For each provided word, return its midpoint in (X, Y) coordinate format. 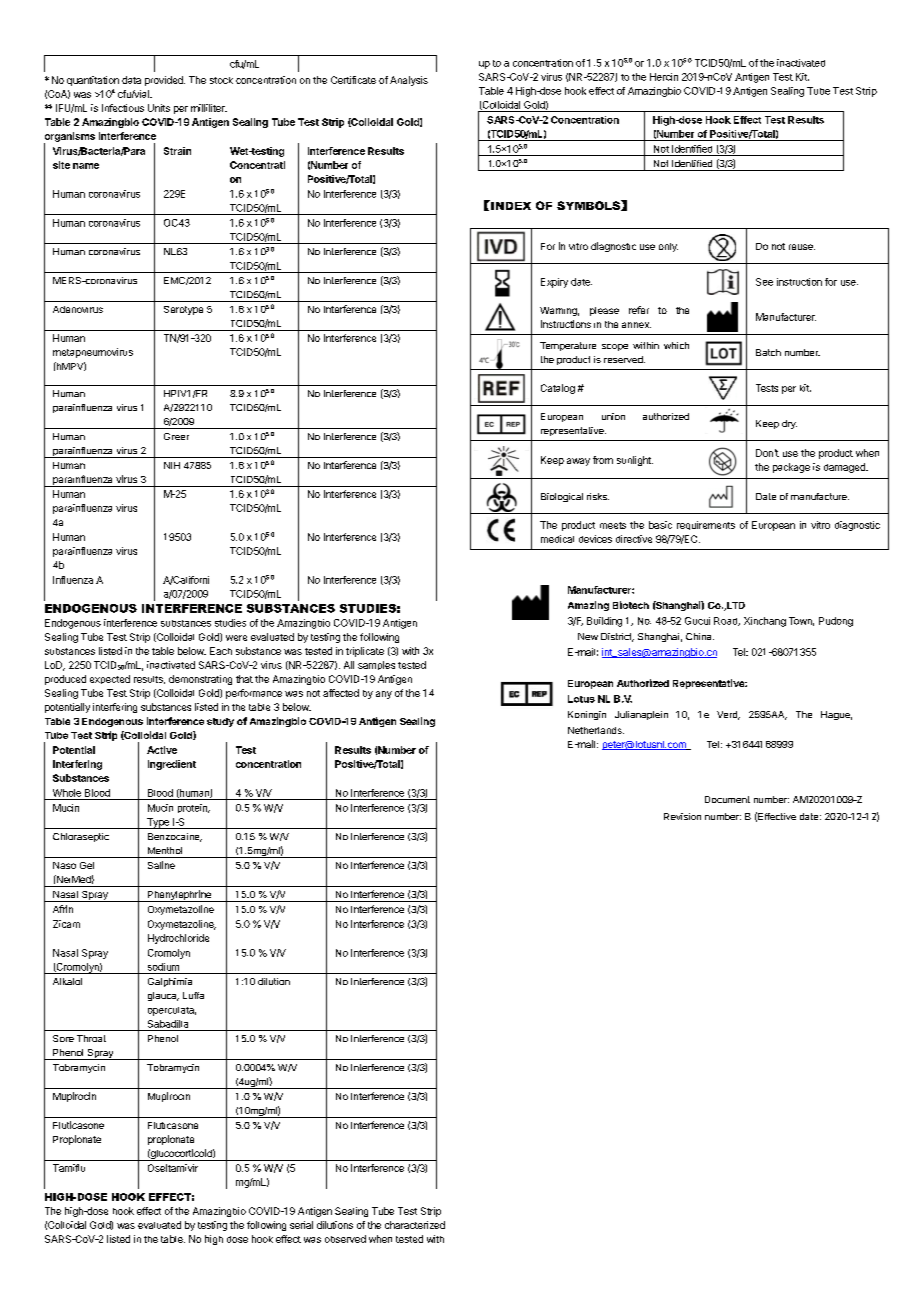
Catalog (558, 389)
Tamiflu (69, 1168)
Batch (768, 352)
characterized (415, 1225)
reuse (802, 247)
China (700, 636)
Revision (682, 816)
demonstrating (200, 680)
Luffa (193, 995)
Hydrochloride (178, 939)
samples (376, 665)
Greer (176, 436)
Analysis (409, 81)
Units (159, 108)
